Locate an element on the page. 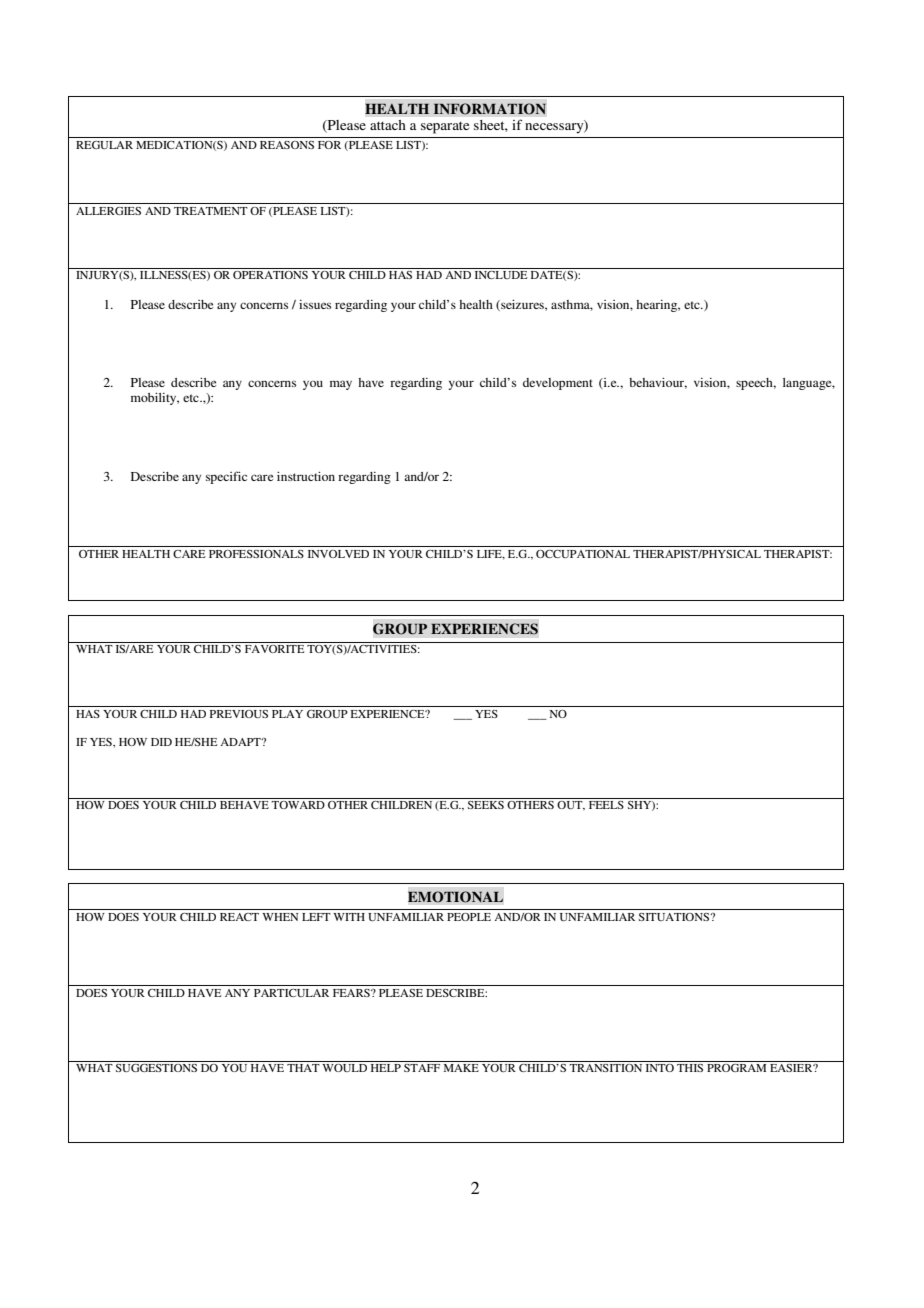 Image resolution: width=924 pixels, height=1308 pixels. may is located at coordinates (341, 385).
